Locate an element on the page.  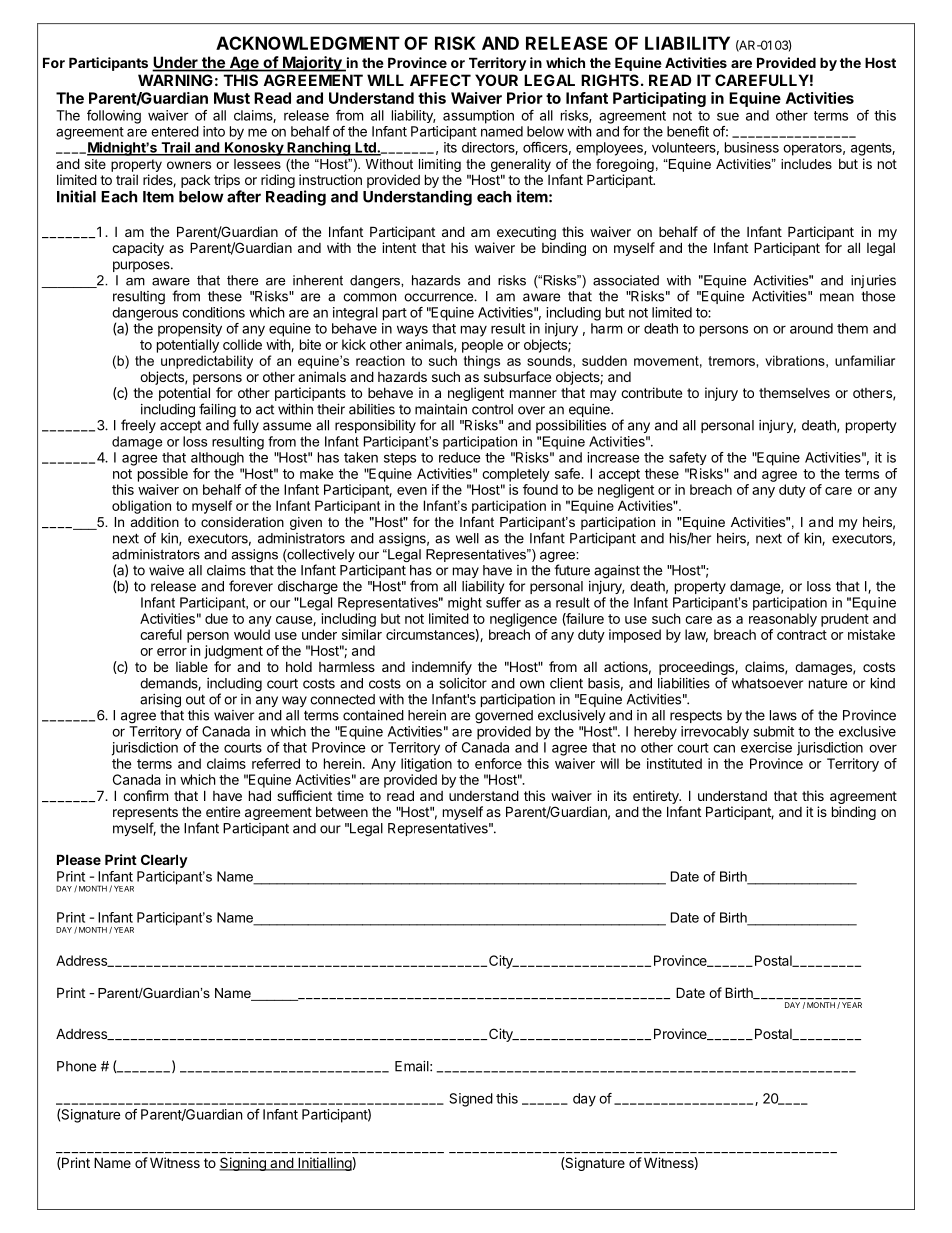
might is located at coordinates (465, 604).
